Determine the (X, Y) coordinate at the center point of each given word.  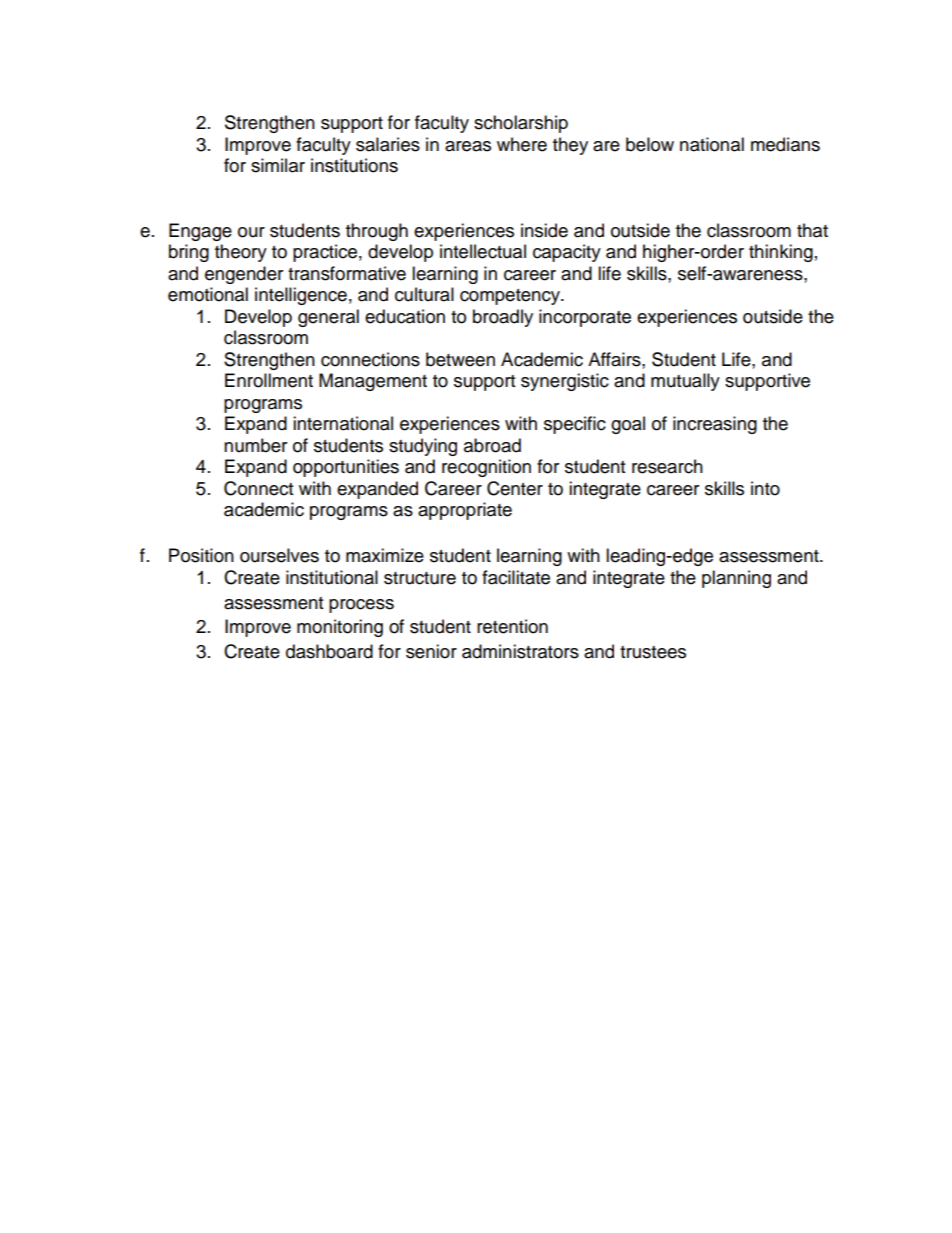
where (522, 144)
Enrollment (269, 380)
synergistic (565, 382)
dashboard (329, 651)
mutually (685, 382)
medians (785, 144)
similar (278, 165)
